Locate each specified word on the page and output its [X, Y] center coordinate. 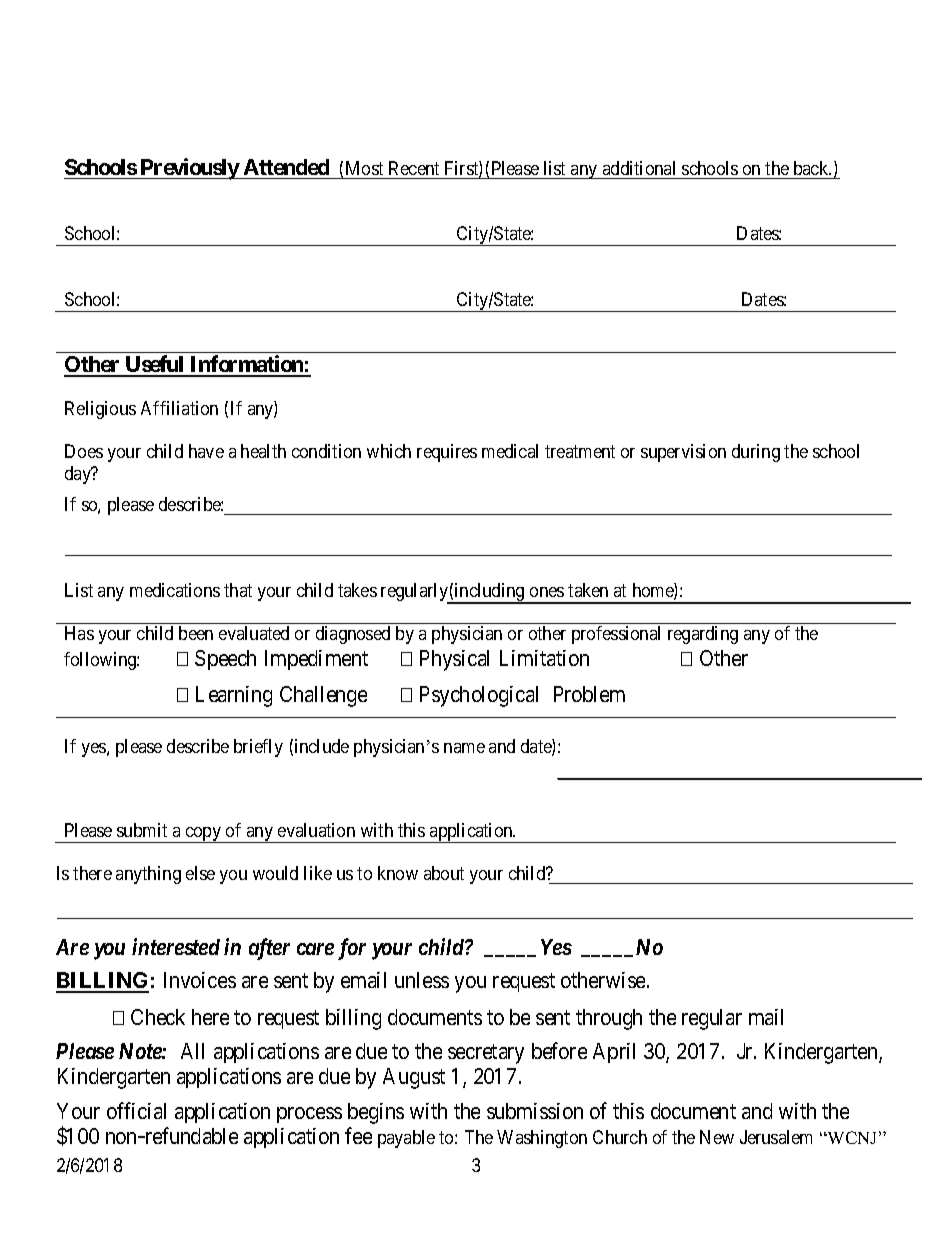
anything [148, 875]
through [609, 1019]
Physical [454, 660]
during [756, 453]
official [136, 1110]
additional [639, 168]
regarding [703, 635]
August [414, 1078]
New [717, 1137]
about [444, 873]
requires [447, 453]
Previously [189, 169]
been [196, 633]
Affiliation [179, 408]
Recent [414, 168]
